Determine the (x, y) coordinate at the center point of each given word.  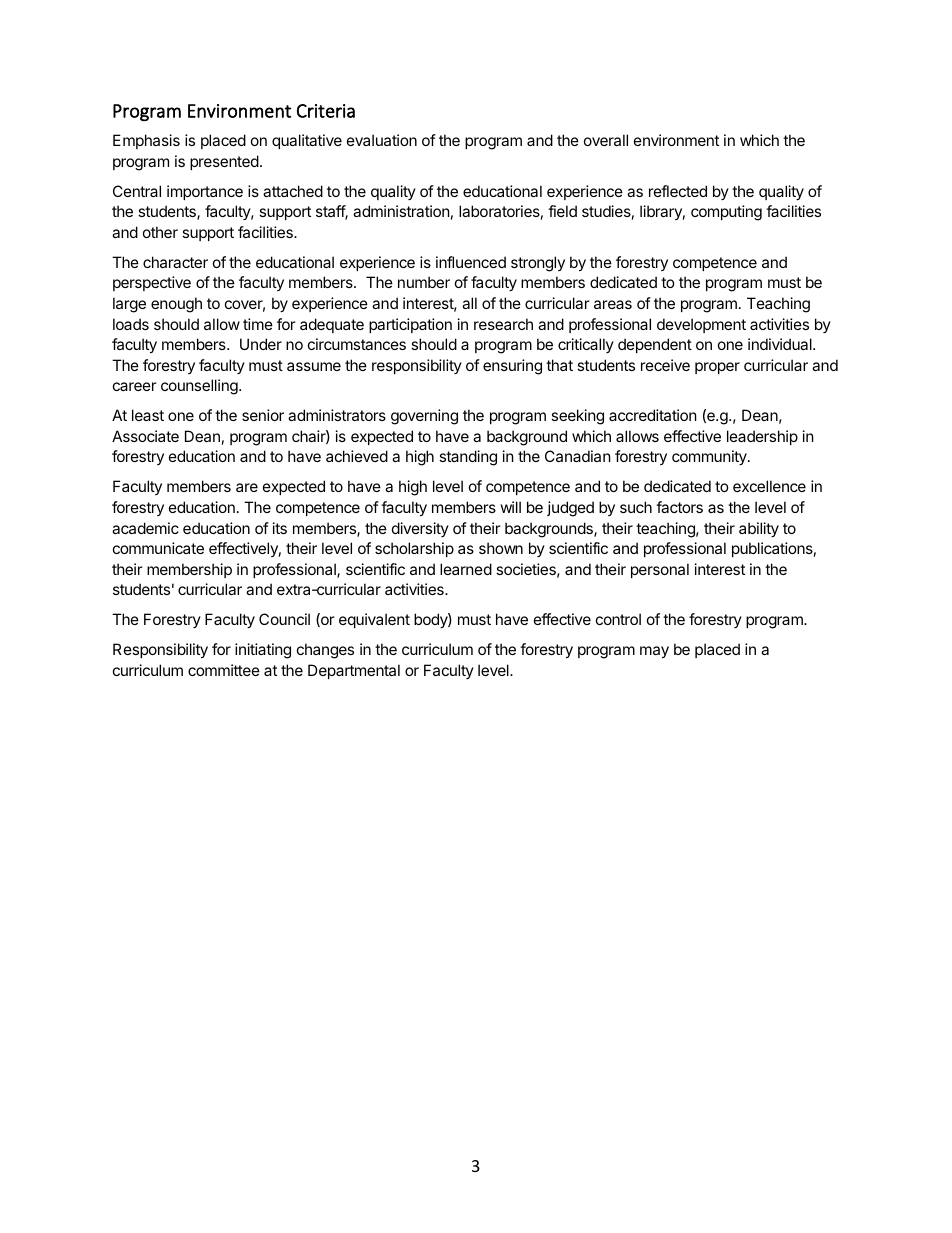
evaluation (382, 140)
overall (606, 140)
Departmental (354, 671)
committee (224, 670)
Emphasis (146, 141)
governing (424, 417)
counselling (200, 387)
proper (717, 368)
